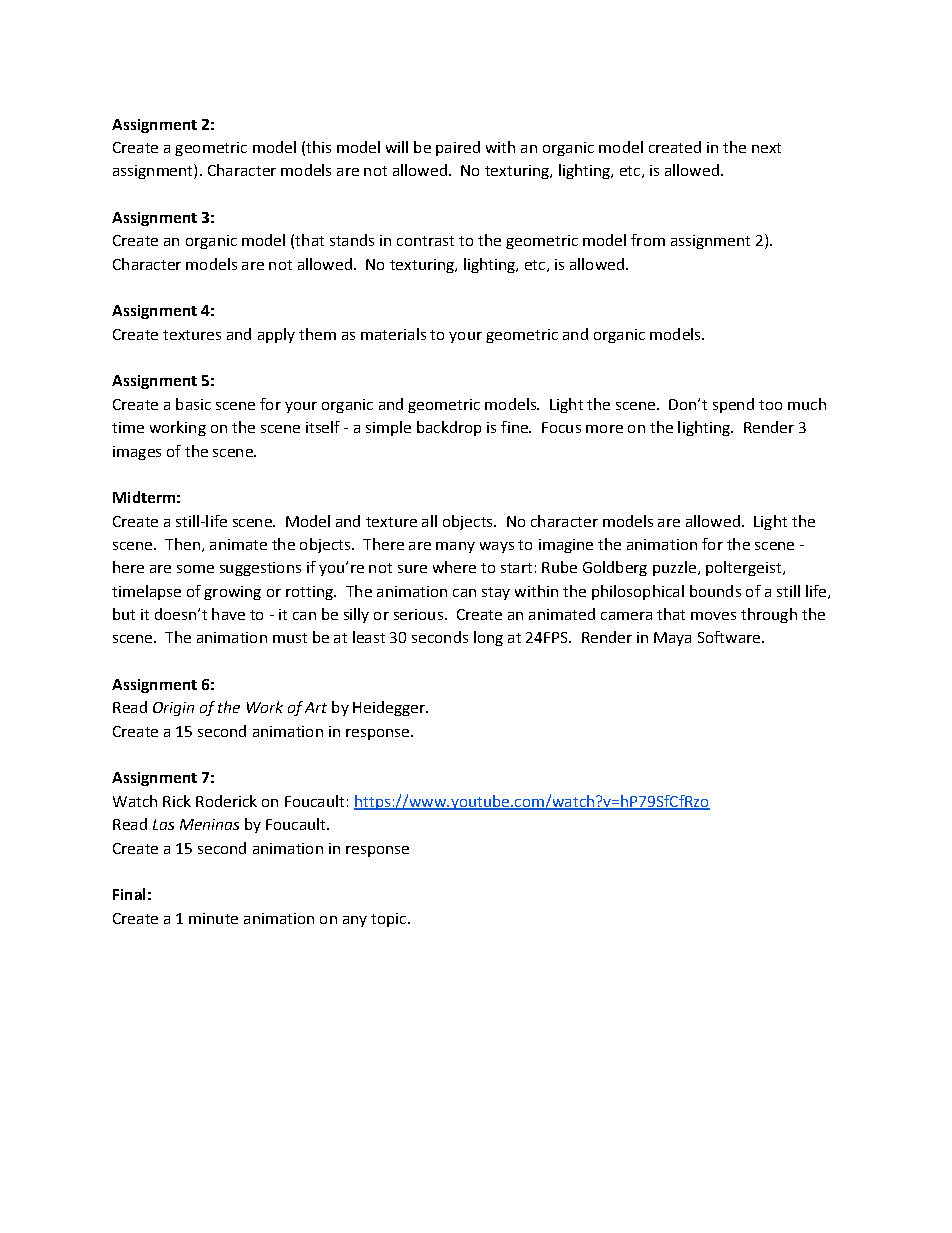 The image size is (952, 1233). Describe the element at coordinates (390, 920) in the image. I see `topic` at that location.
